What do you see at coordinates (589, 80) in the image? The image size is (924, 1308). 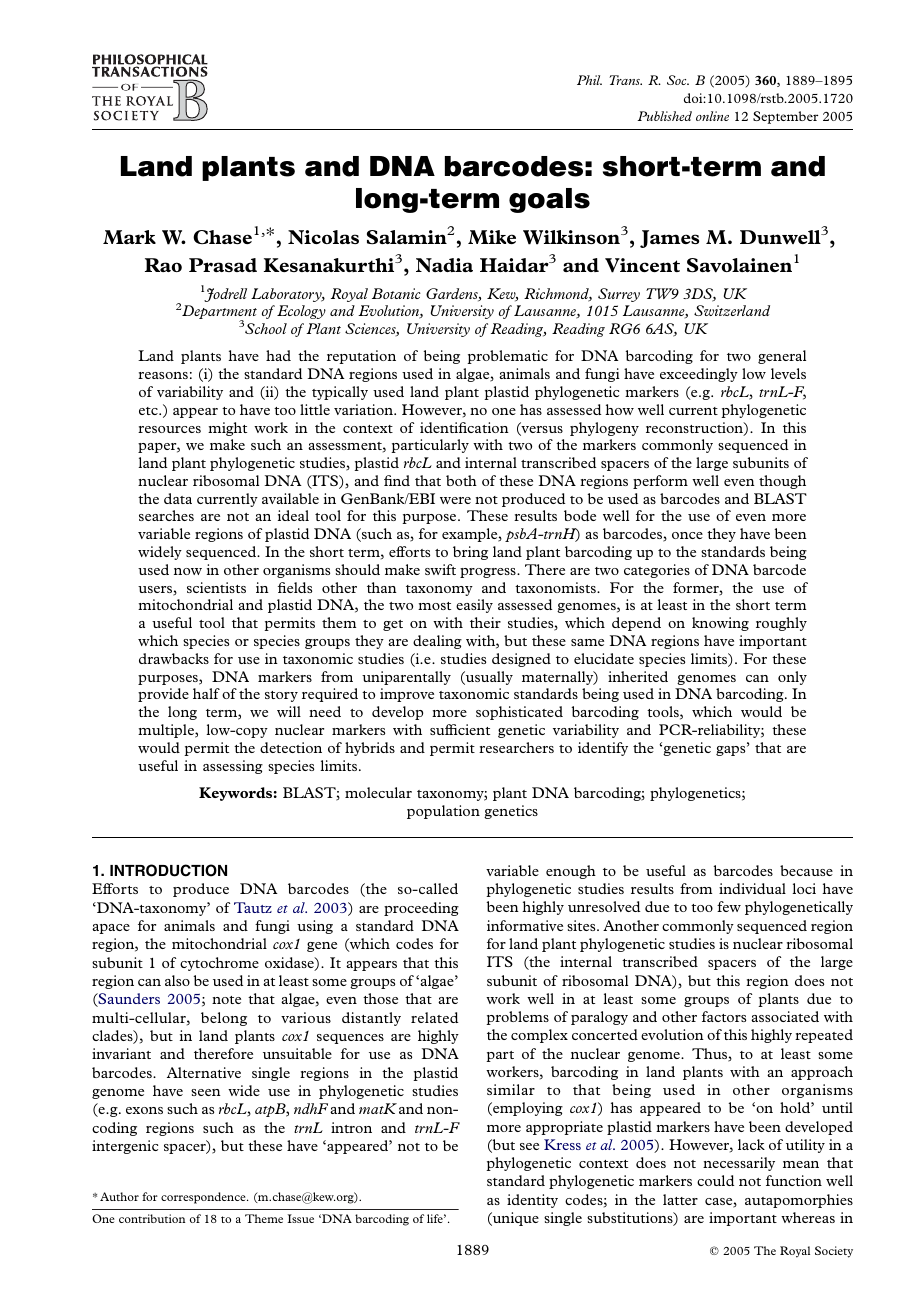 I see `Phil` at bounding box center [589, 80].
